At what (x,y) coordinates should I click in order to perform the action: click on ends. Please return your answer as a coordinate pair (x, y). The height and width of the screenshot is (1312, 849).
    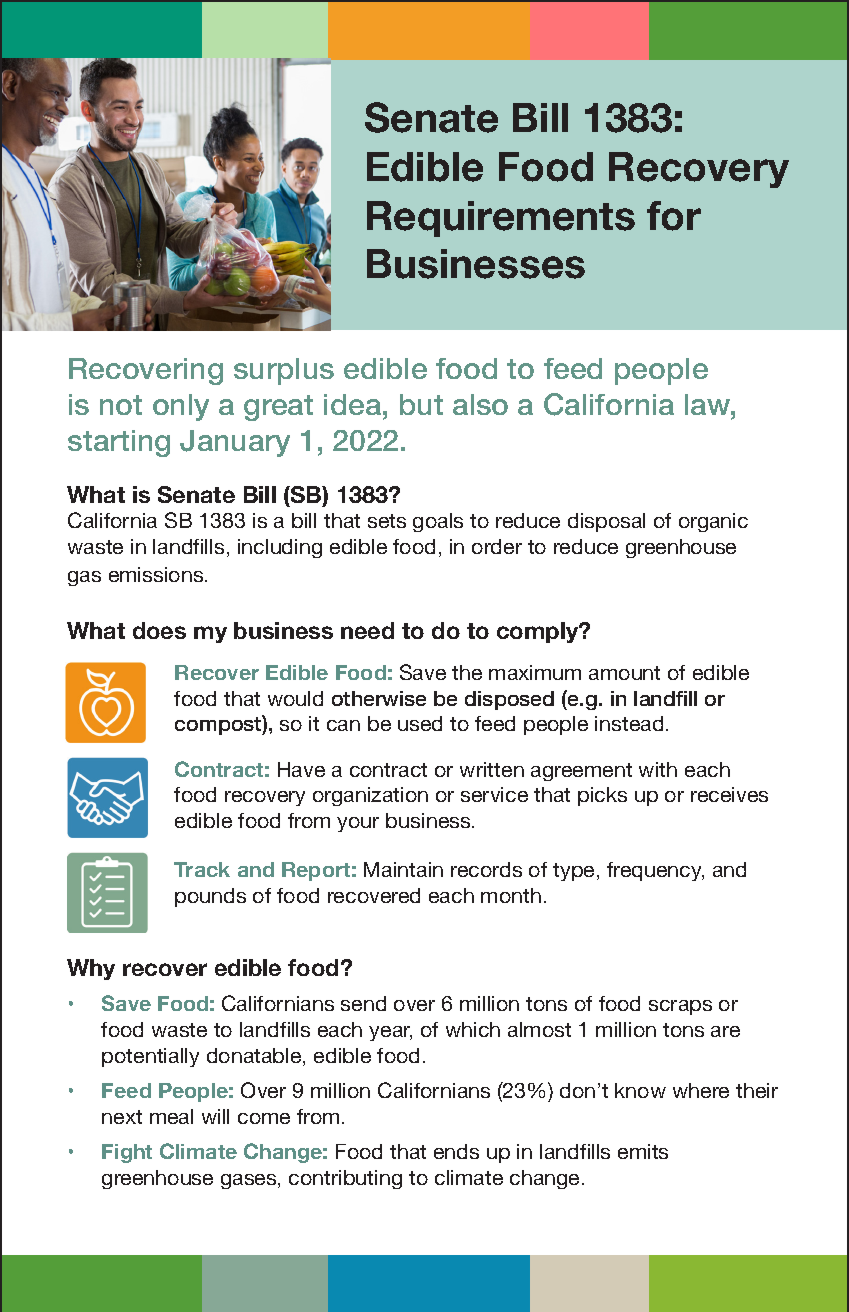
    Looking at the image, I should click on (456, 1151).
